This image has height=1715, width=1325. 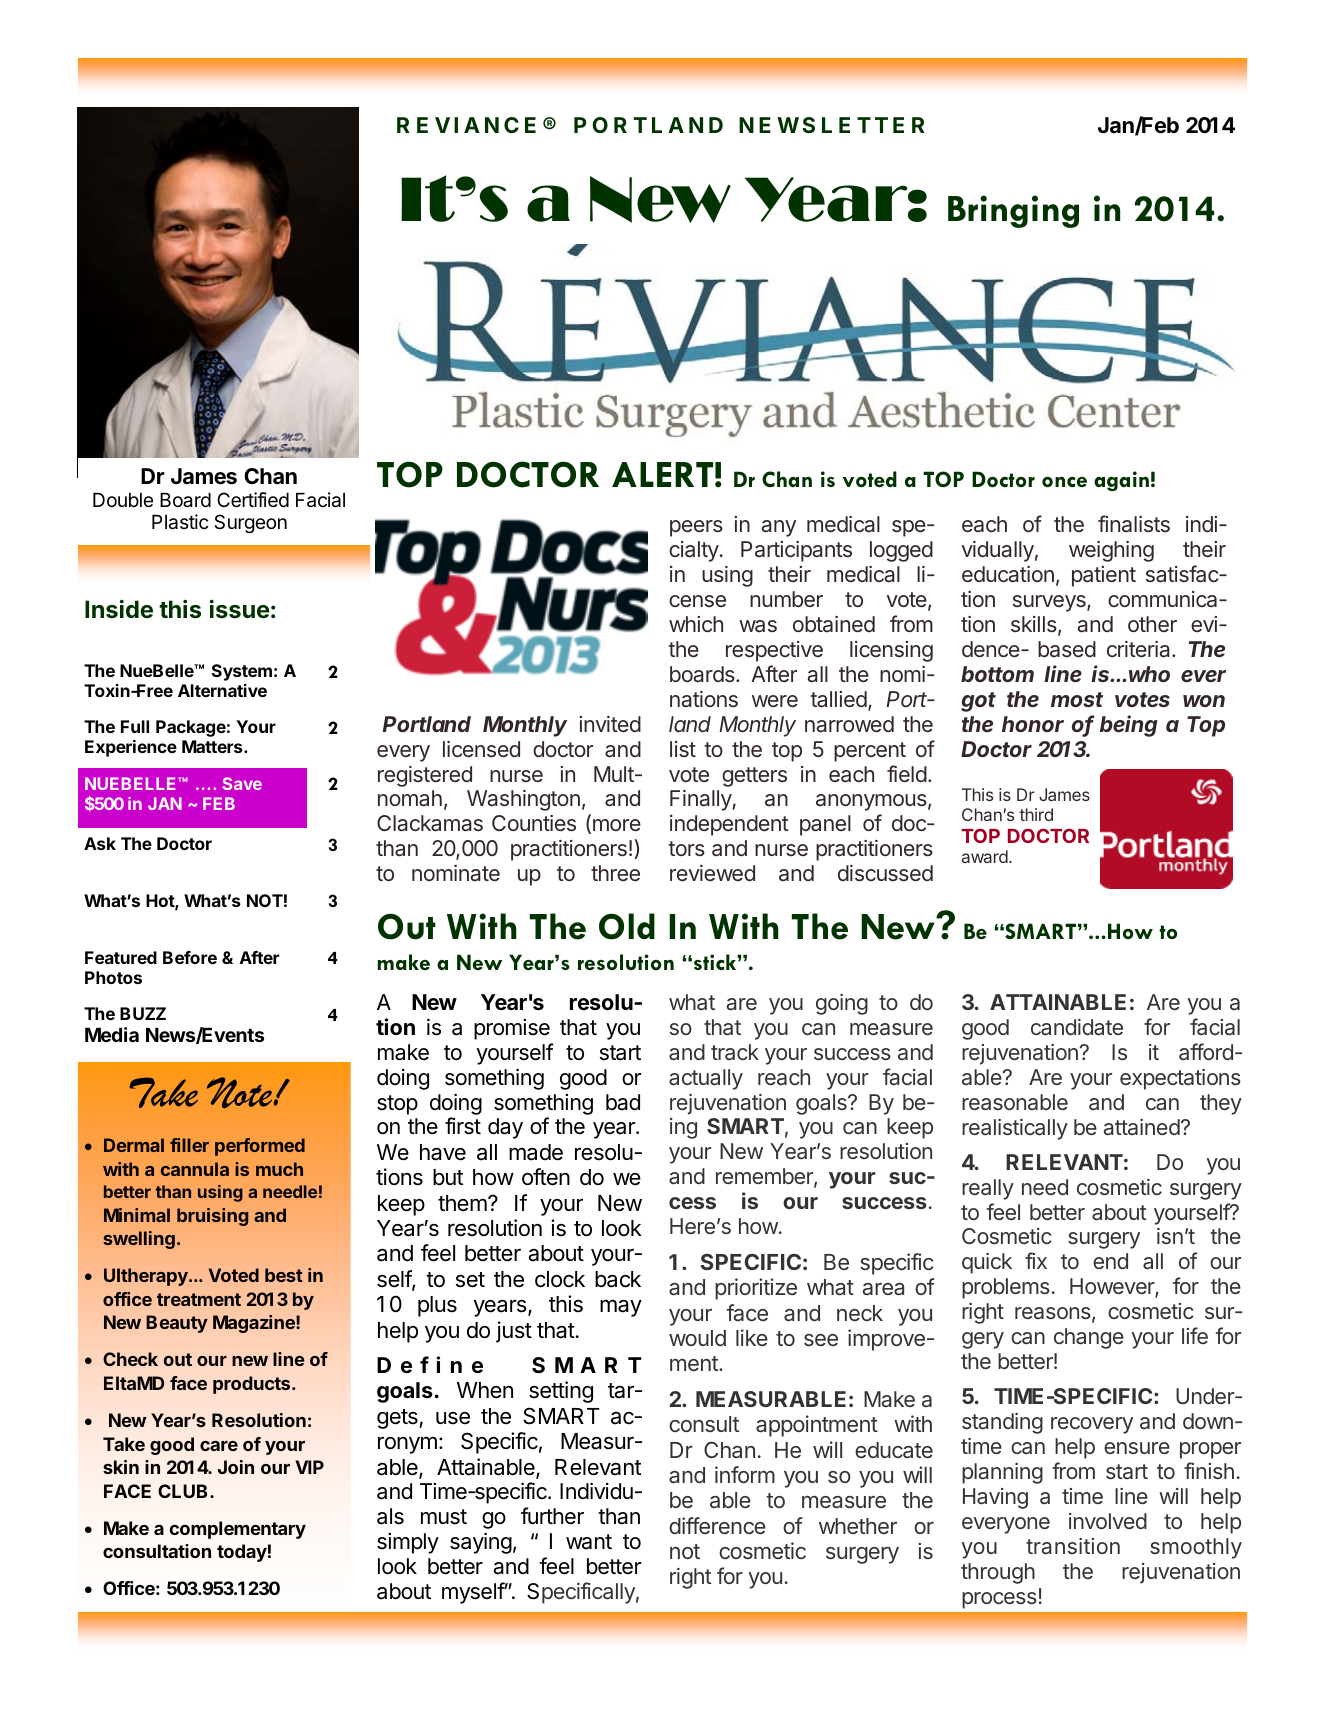 What do you see at coordinates (190, 957) in the image?
I see `Before` at bounding box center [190, 957].
